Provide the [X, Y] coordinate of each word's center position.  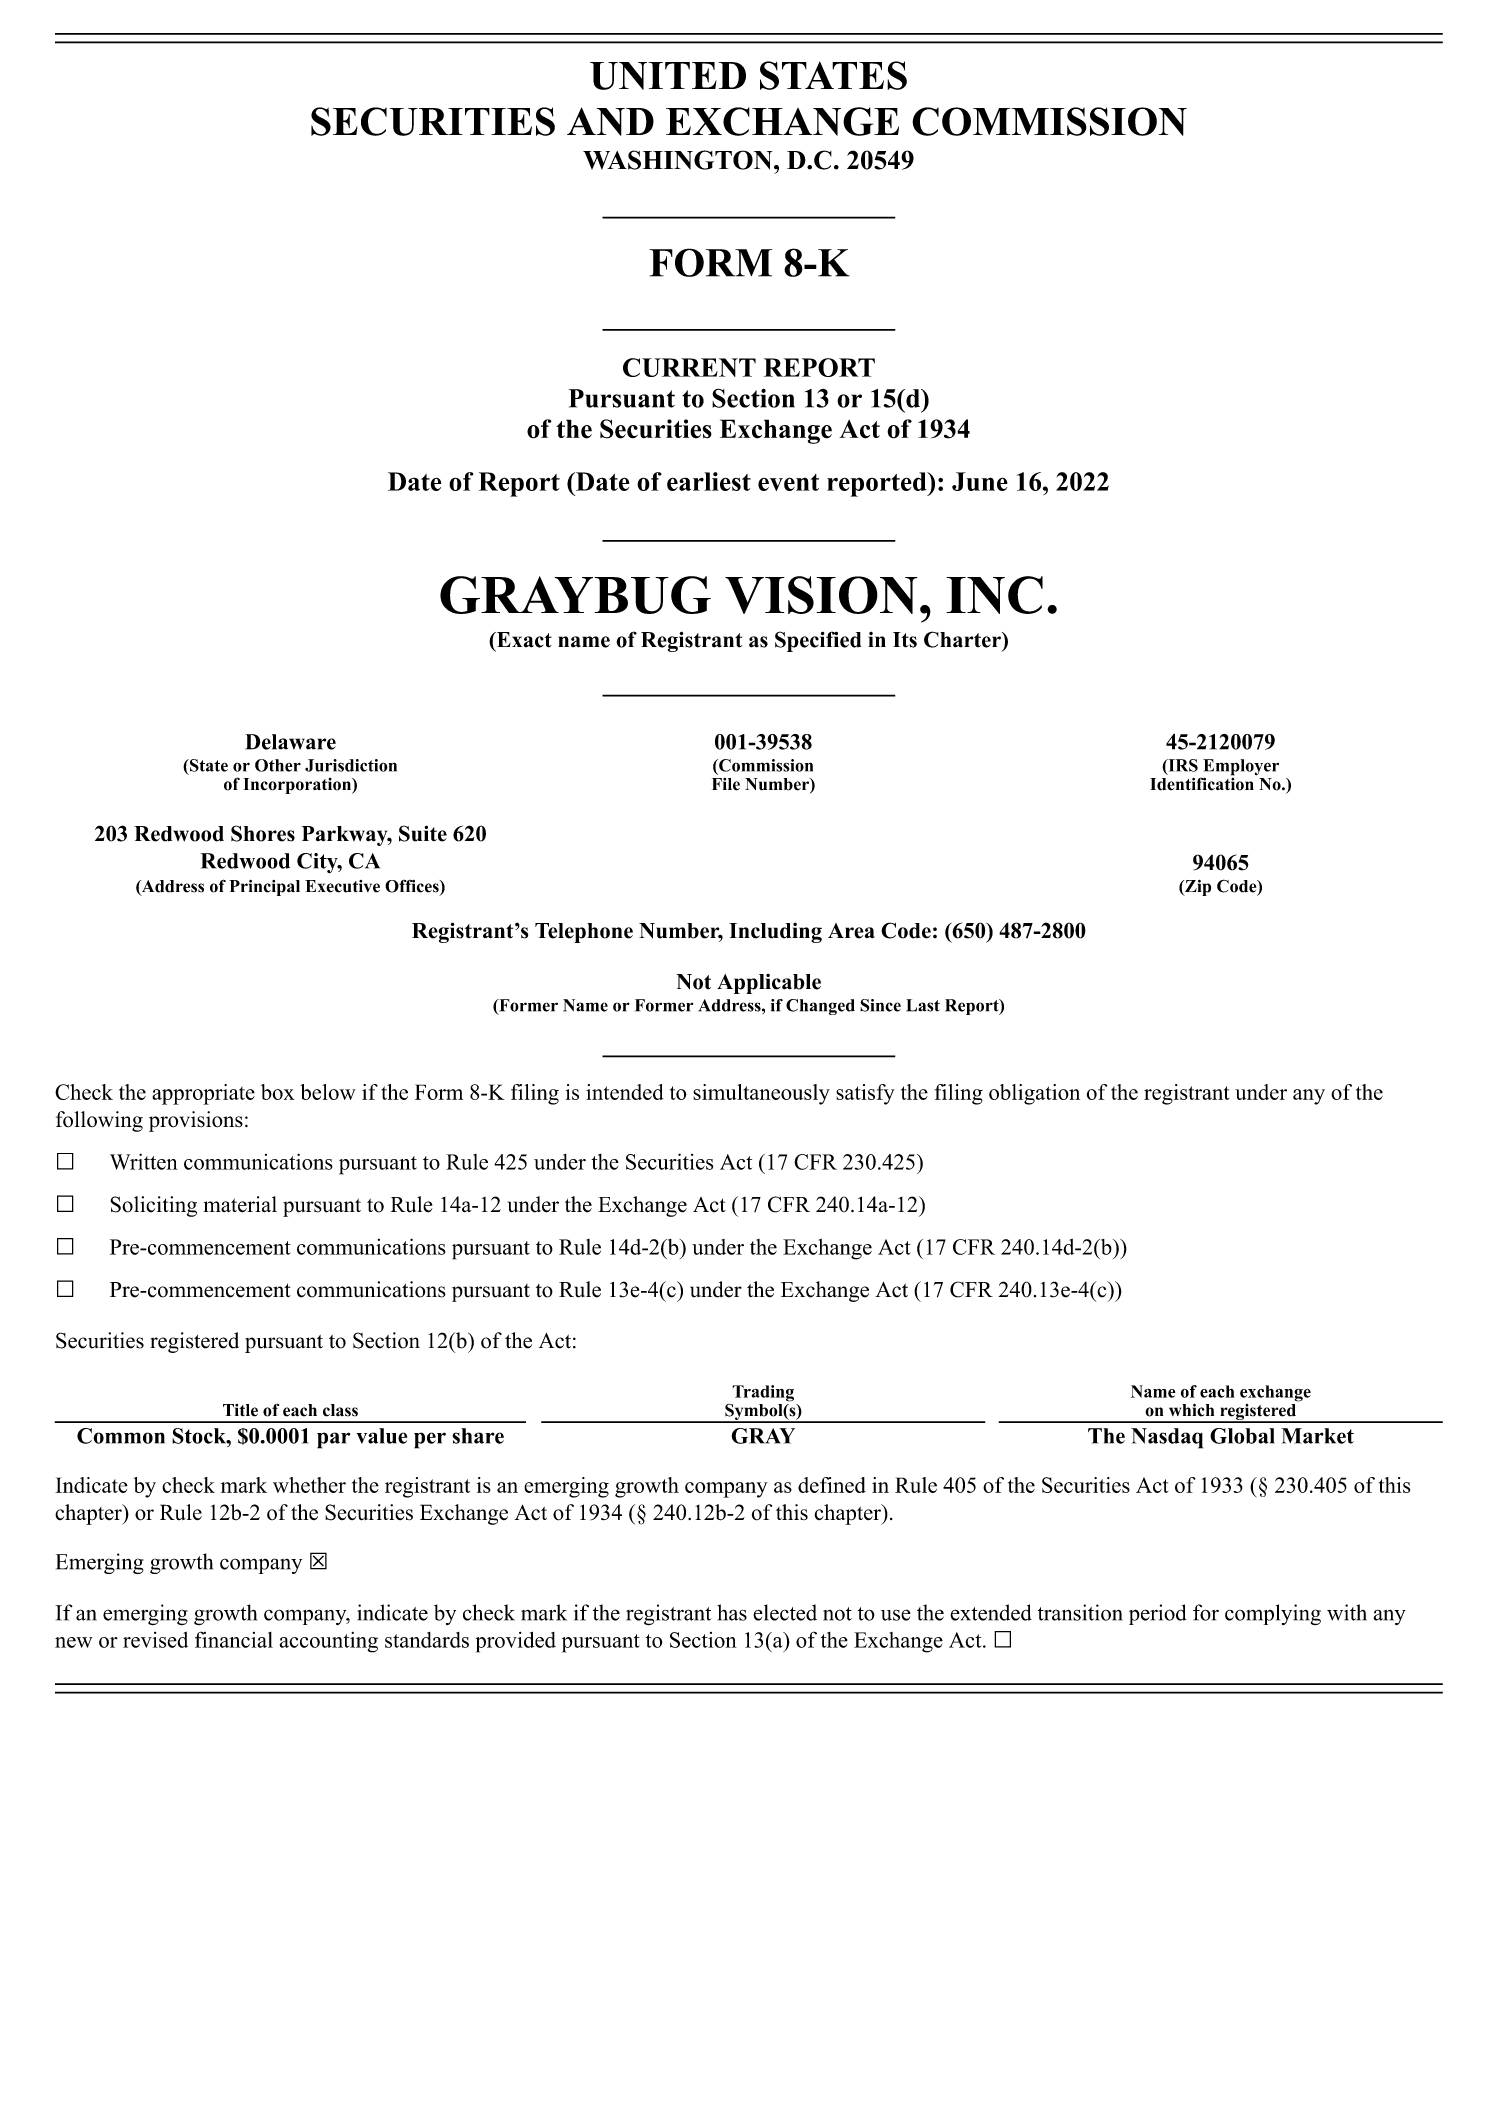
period [1158, 1614]
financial [234, 1639]
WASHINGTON [679, 160]
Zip [1197, 888]
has [732, 1612]
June [980, 481]
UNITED [668, 76]
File [726, 784]
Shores [263, 833]
